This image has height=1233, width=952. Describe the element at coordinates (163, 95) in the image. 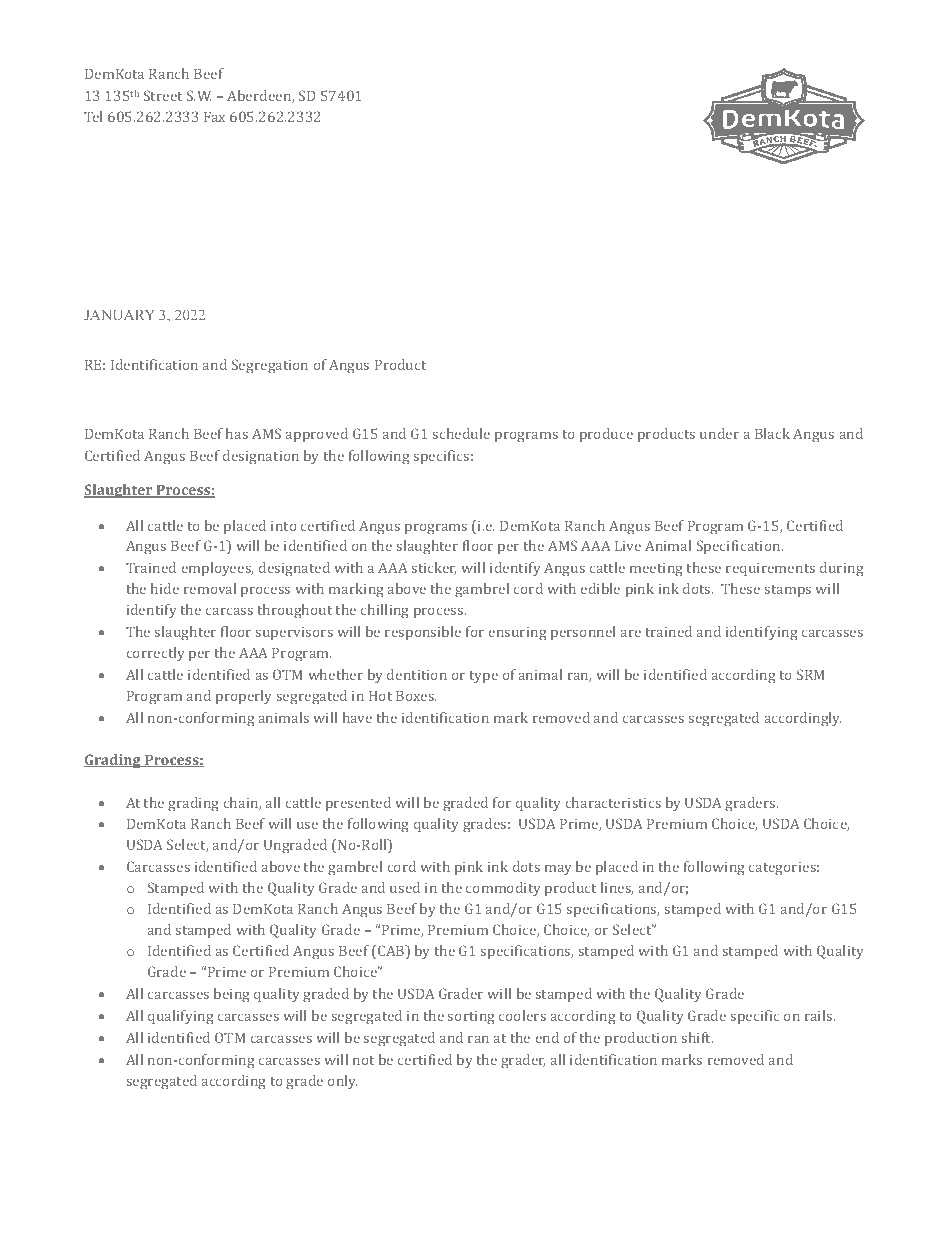

I see `Street` at that location.
